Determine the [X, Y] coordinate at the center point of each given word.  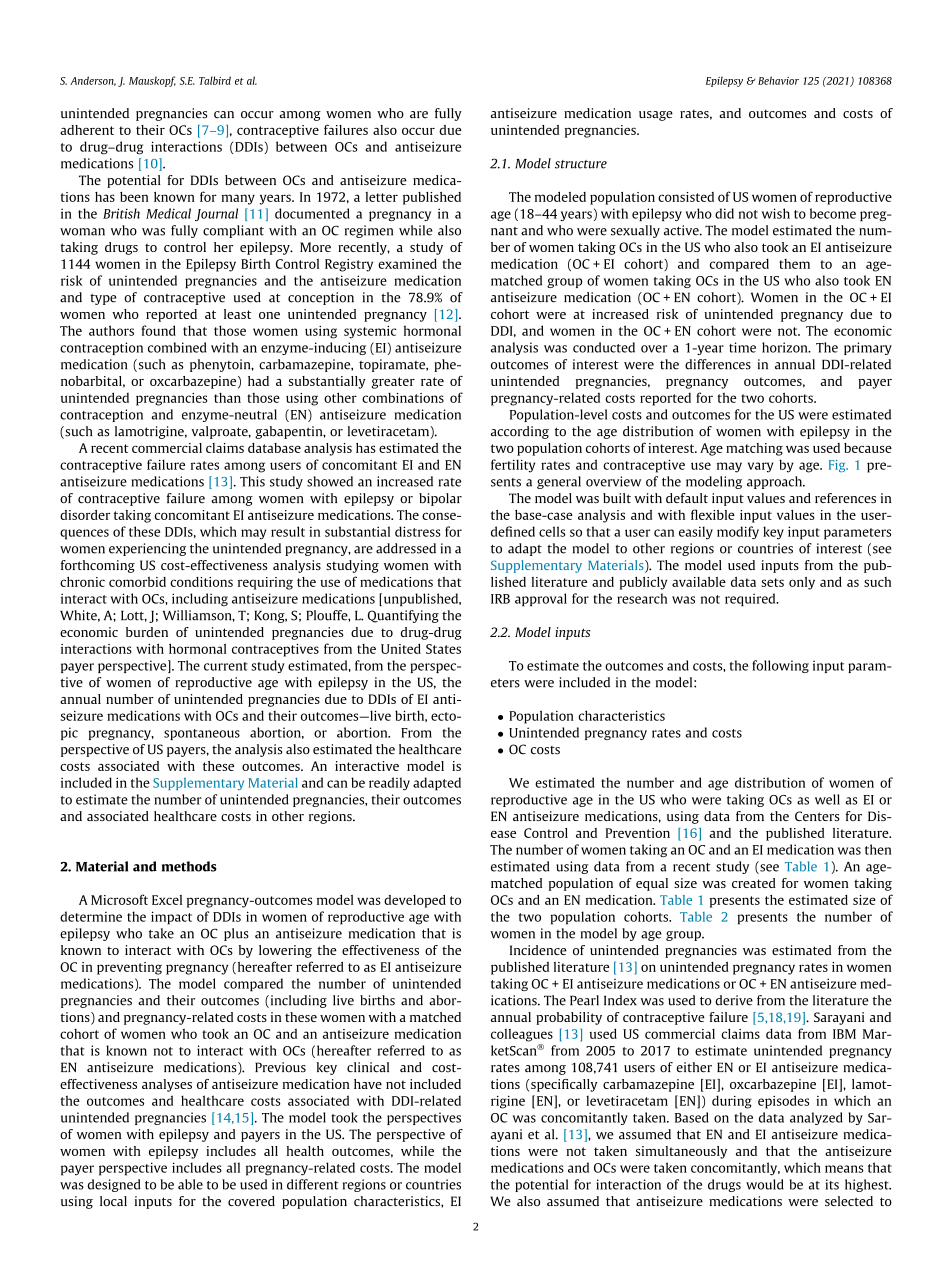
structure [581, 164]
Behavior [778, 80]
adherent [87, 130]
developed [415, 901]
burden [147, 632]
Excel [167, 900]
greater [393, 383]
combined [177, 347]
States [443, 649]
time [742, 347]
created [754, 883]
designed [114, 1185]
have [368, 1084]
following [780, 666]
